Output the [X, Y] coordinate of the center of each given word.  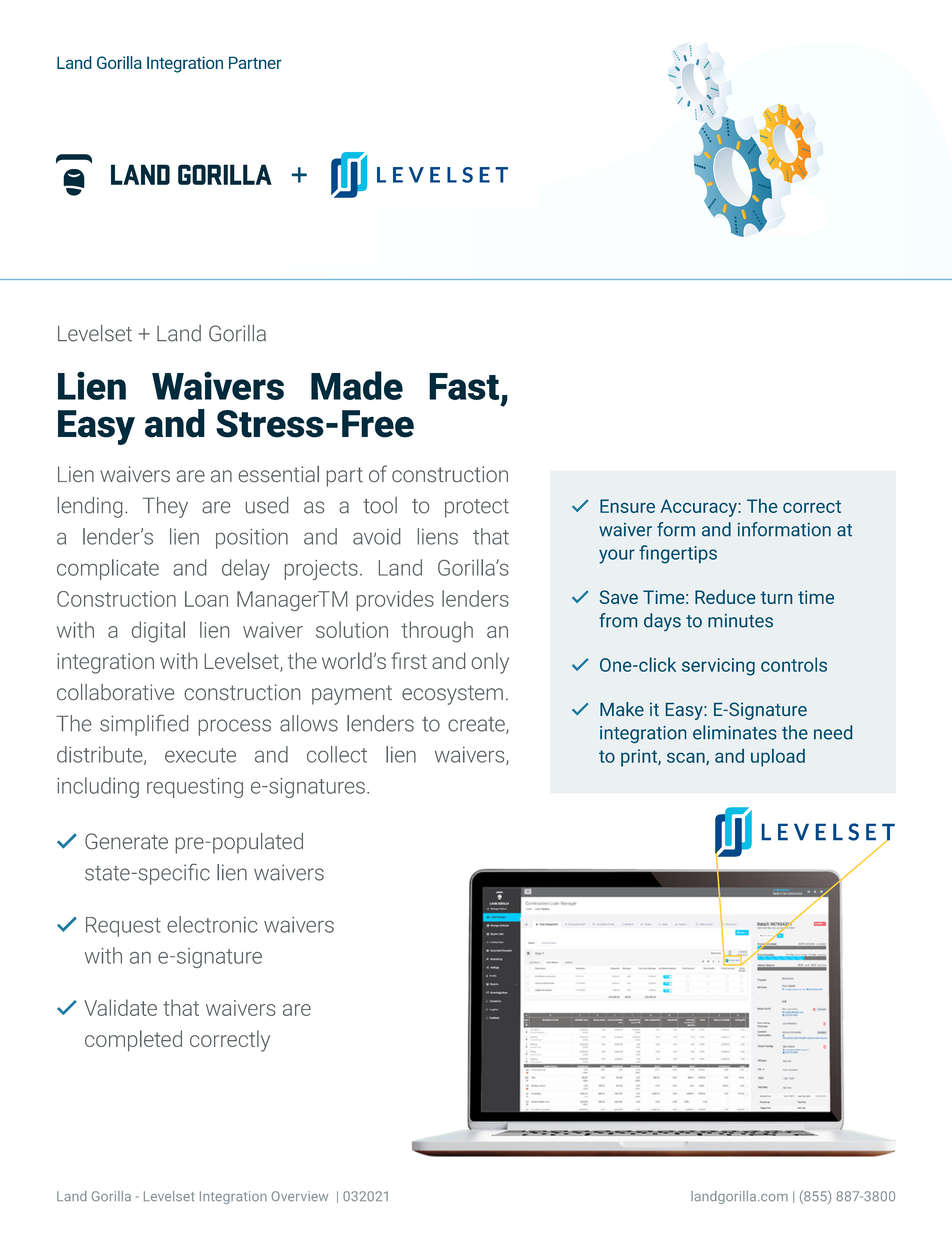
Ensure [627, 506]
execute [200, 755]
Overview [299, 1196]
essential [279, 474]
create [477, 725]
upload [778, 758]
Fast [464, 386]
